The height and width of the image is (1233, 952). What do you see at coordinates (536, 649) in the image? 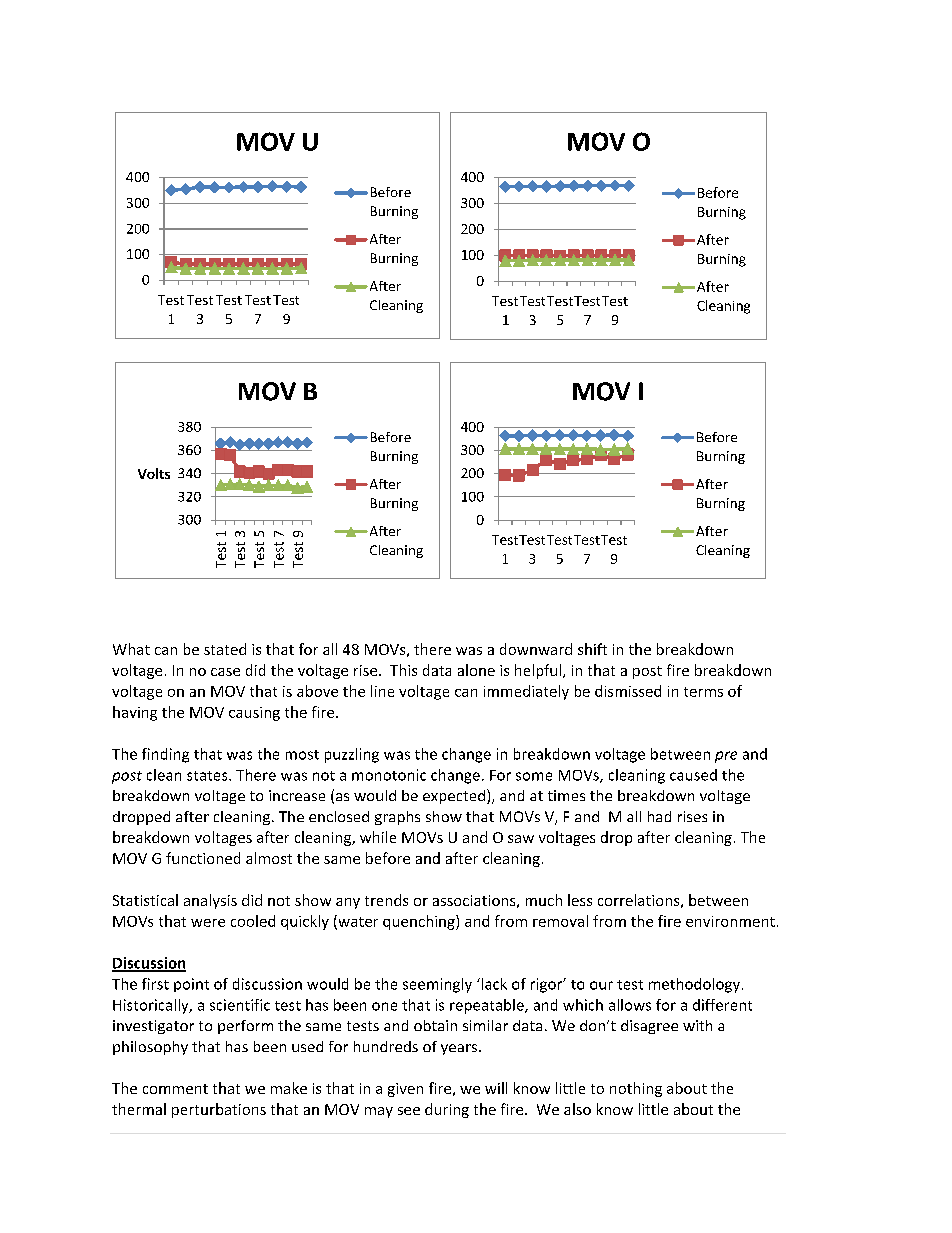
I see `downward` at bounding box center [536, 649].
